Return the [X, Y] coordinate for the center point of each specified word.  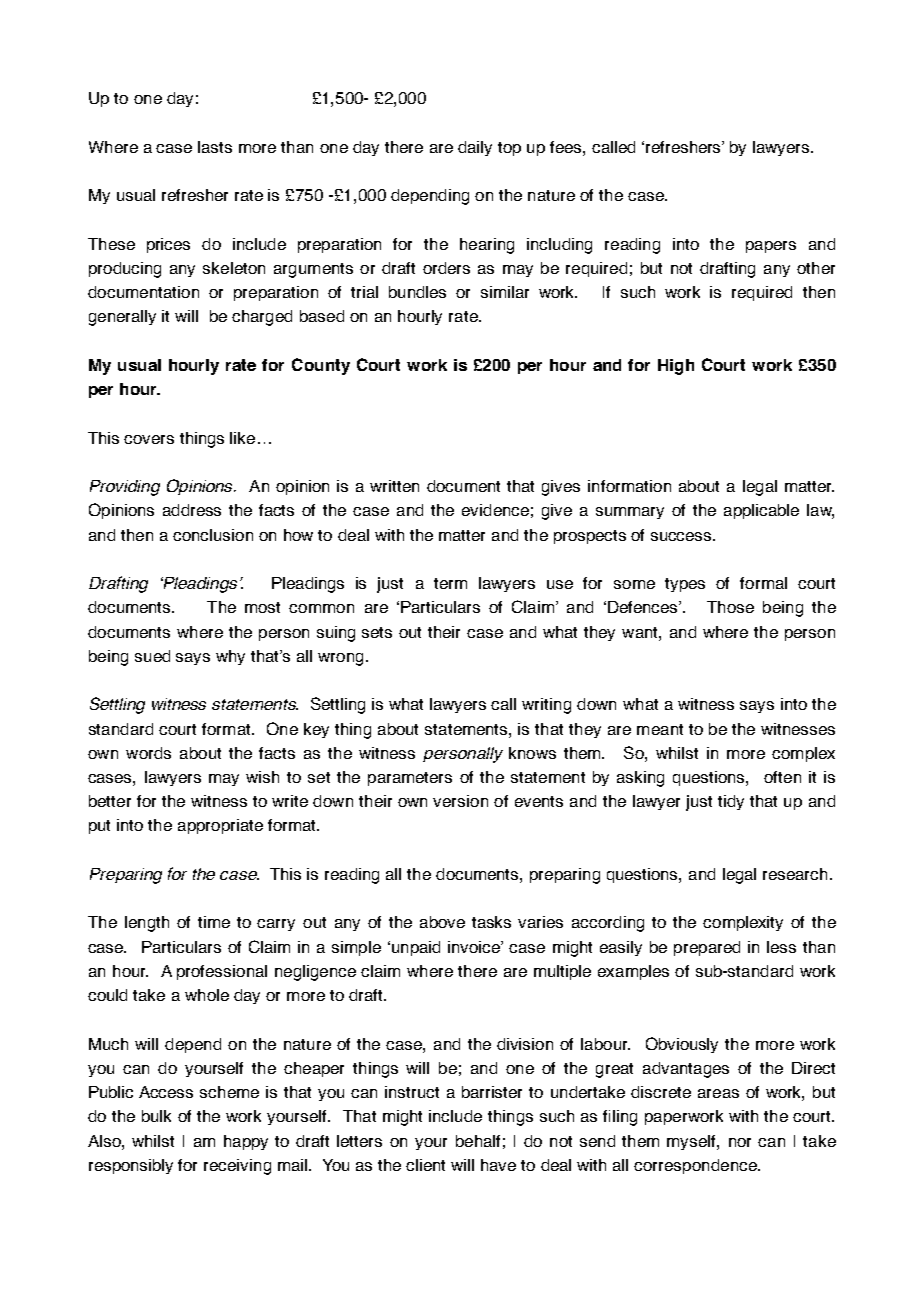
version [460, 801]
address [192, 510]
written [394, 486]
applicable [761, 511]
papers [771, 247]
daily [475, 148]
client [425, 1165]
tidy [731, 802]
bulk [156, 1116]
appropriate [220, 826]
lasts [215, 147]
